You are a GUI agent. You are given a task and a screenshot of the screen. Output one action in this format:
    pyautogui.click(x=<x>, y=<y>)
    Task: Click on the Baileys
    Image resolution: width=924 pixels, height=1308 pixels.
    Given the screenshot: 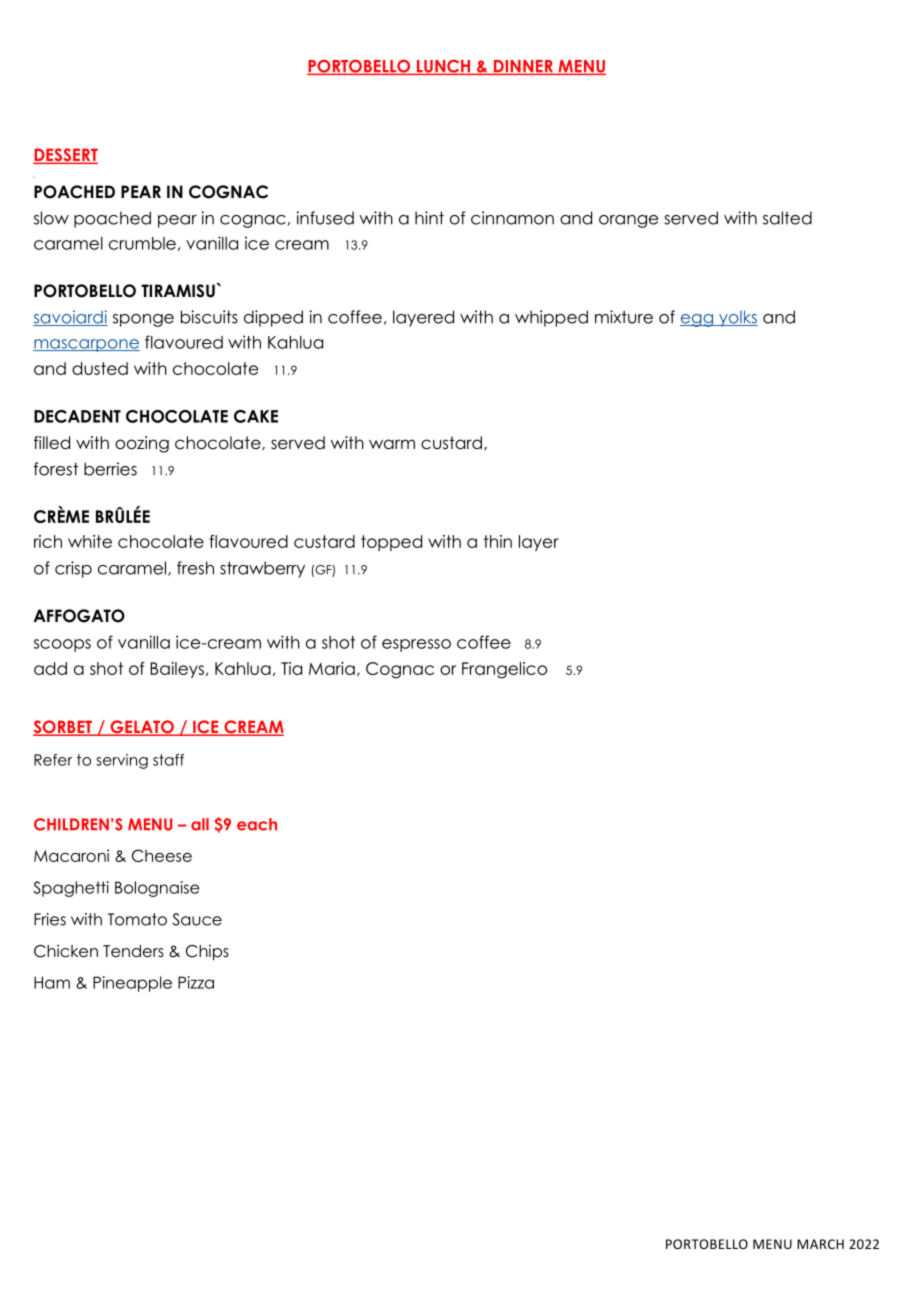 What is the action you would take?
    pyautogui.click(x=177, y=670)
